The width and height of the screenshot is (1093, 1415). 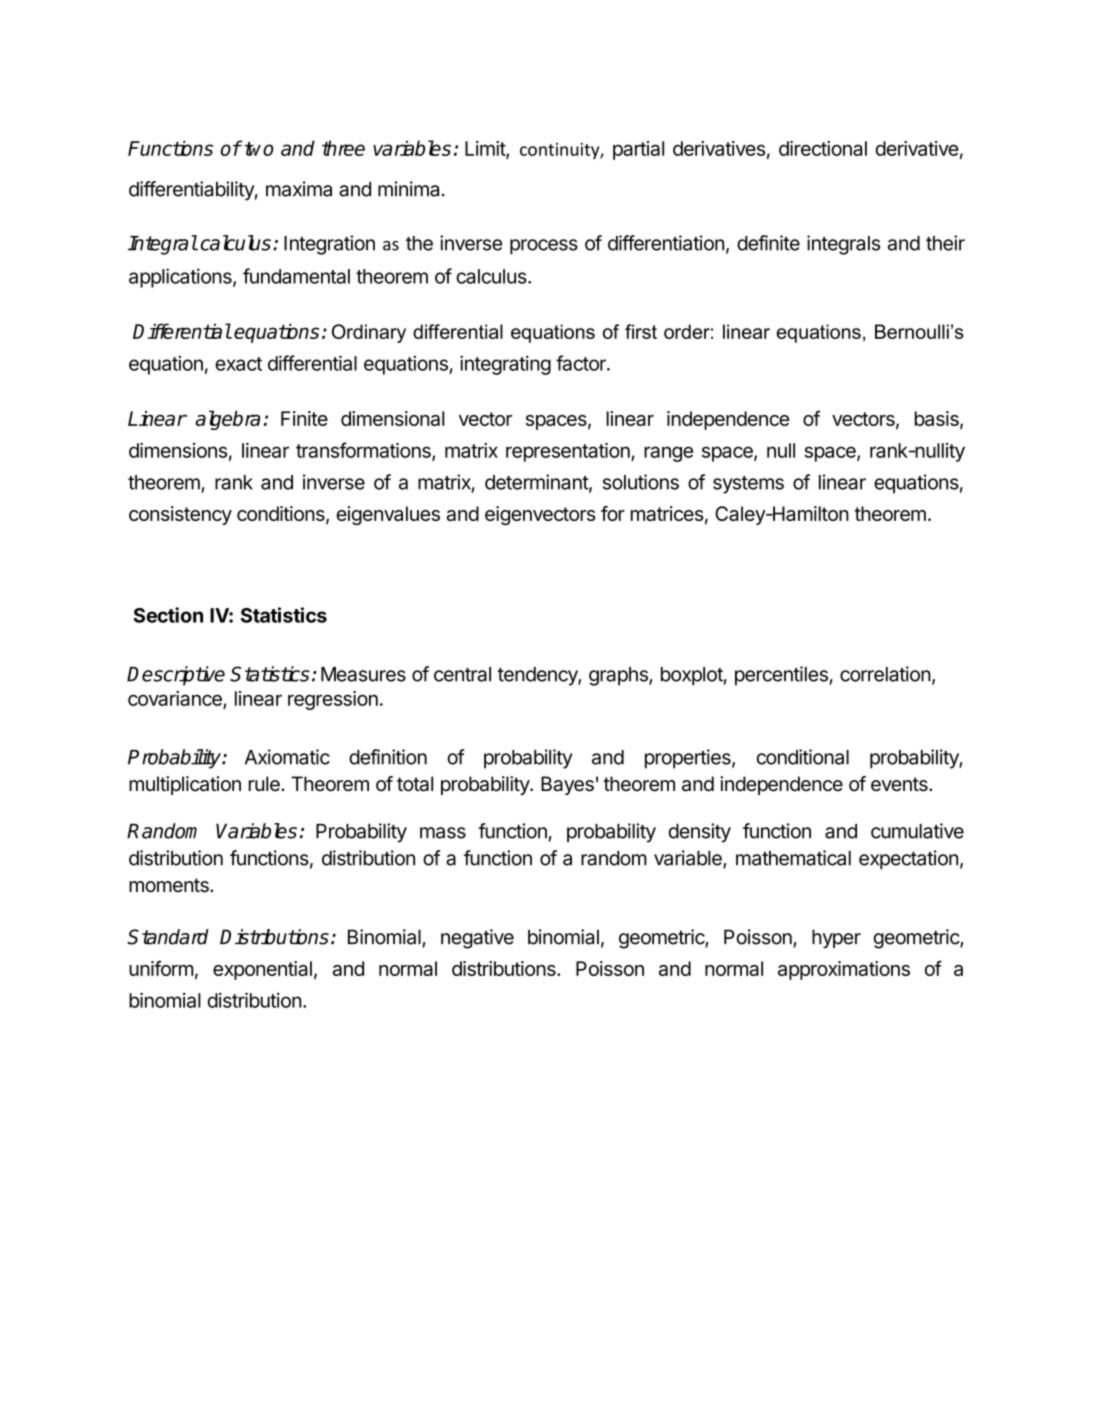 What do you see at coordinates (262, 970) in the screenshot?
I see `exponential` at bounding box center [262, 970].
